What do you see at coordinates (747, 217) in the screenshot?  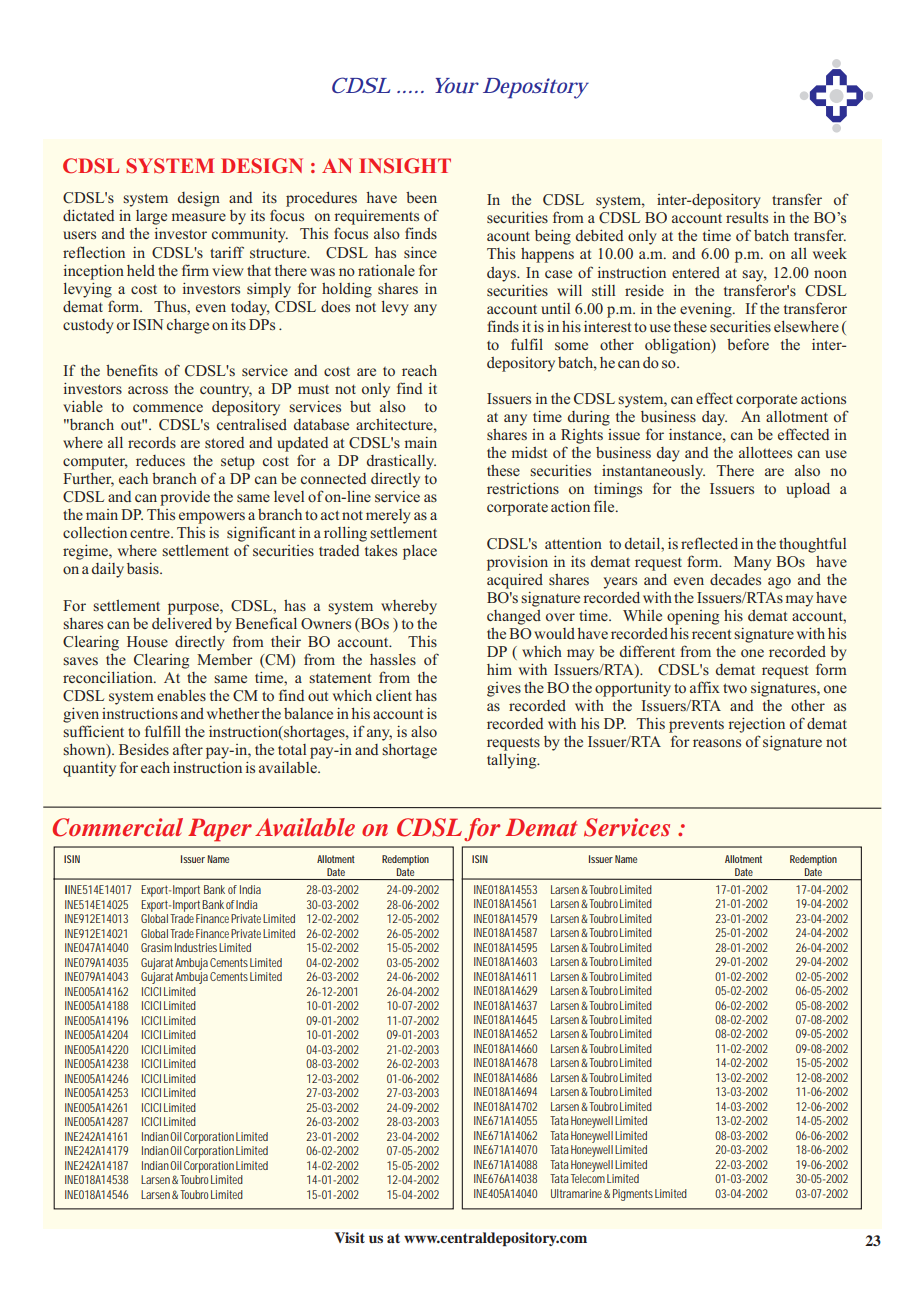 I see `results` at bounding box center [747, 217].
